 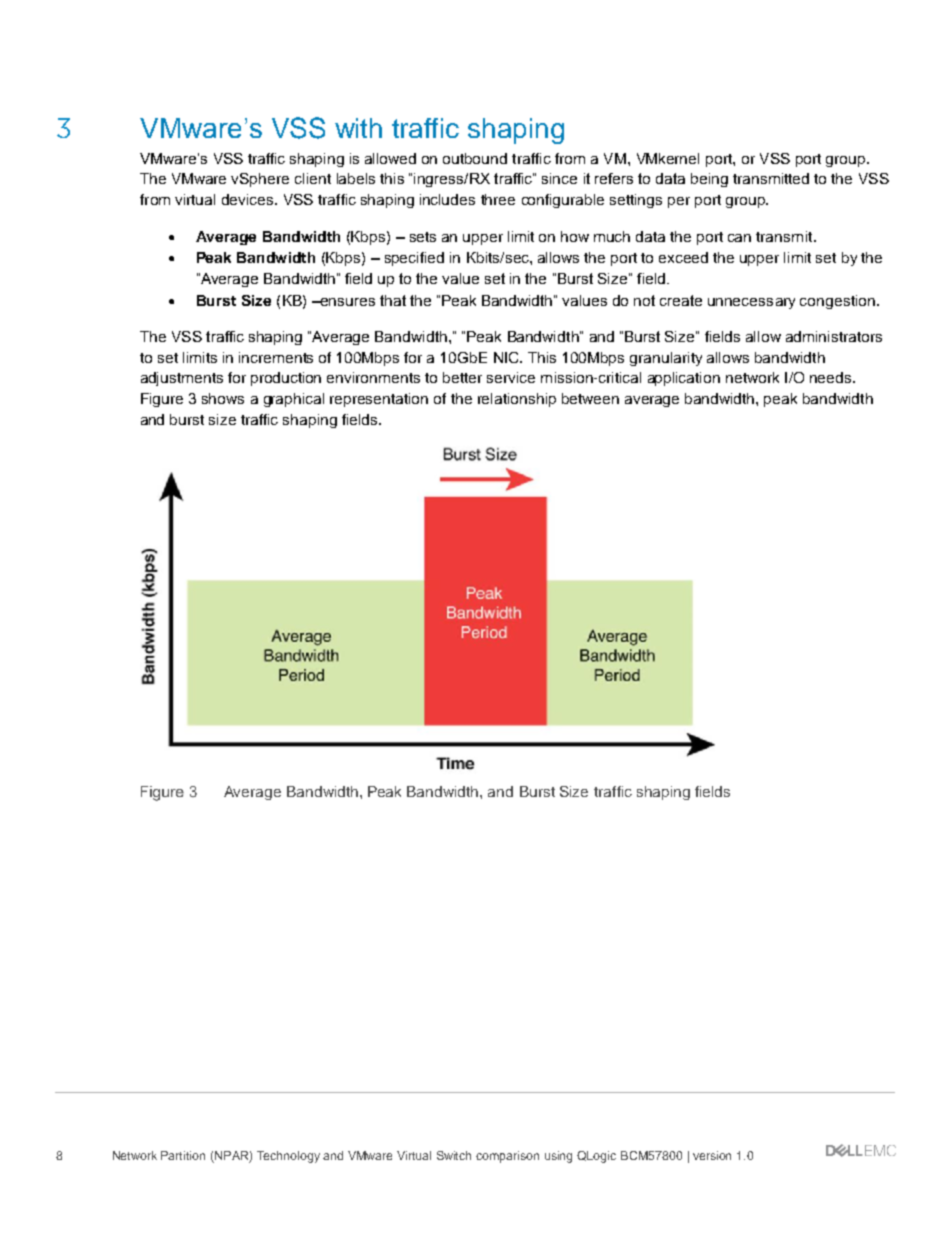 What do you see at coordinates (249, 199) in the document?
I see `devices` at bounding box center [249, 199].
